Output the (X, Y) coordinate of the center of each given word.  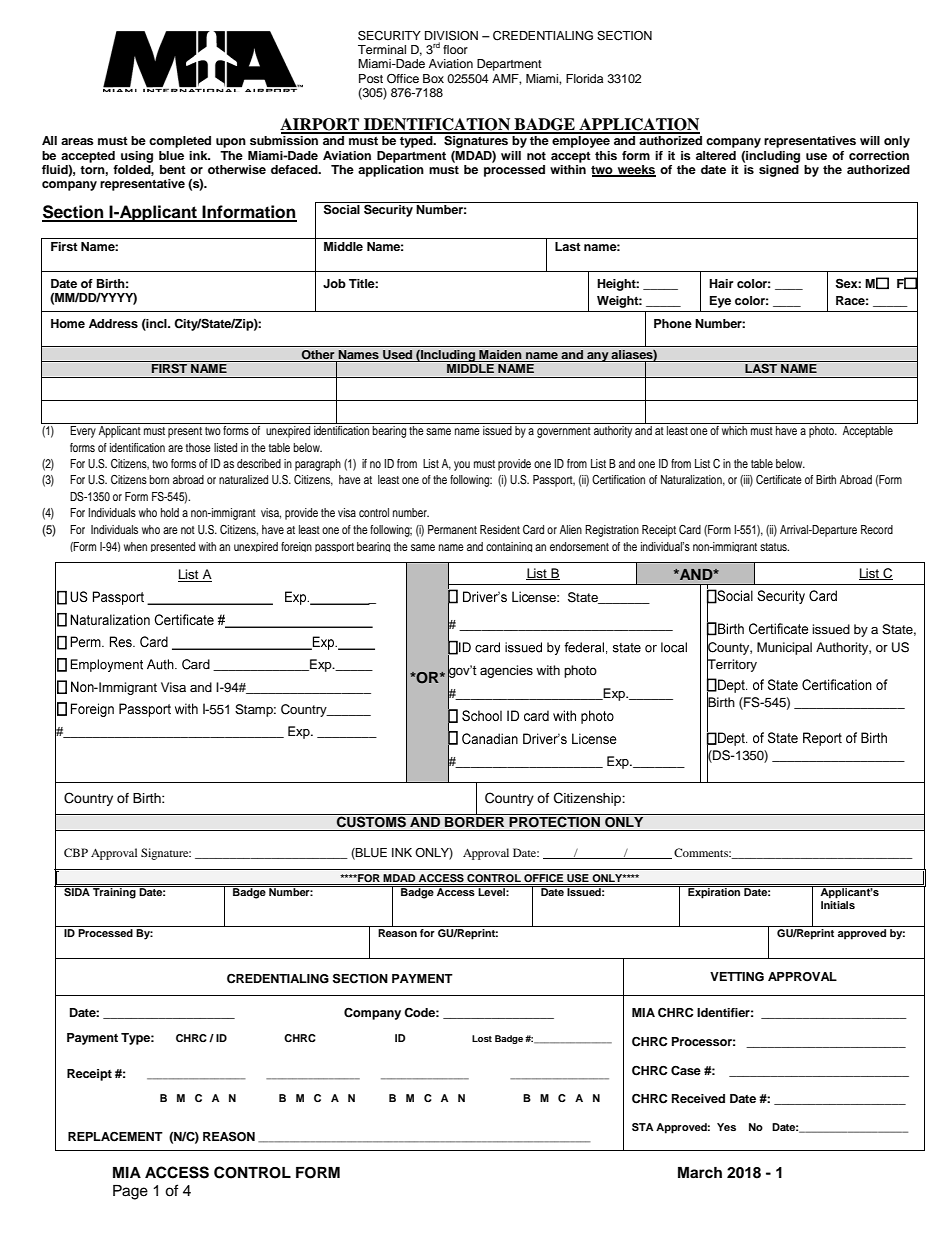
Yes (726, 1127)
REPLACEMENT (115, 1137)
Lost (482, 1038)
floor (455, 49)
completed (180, 142)
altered (716, 155)
